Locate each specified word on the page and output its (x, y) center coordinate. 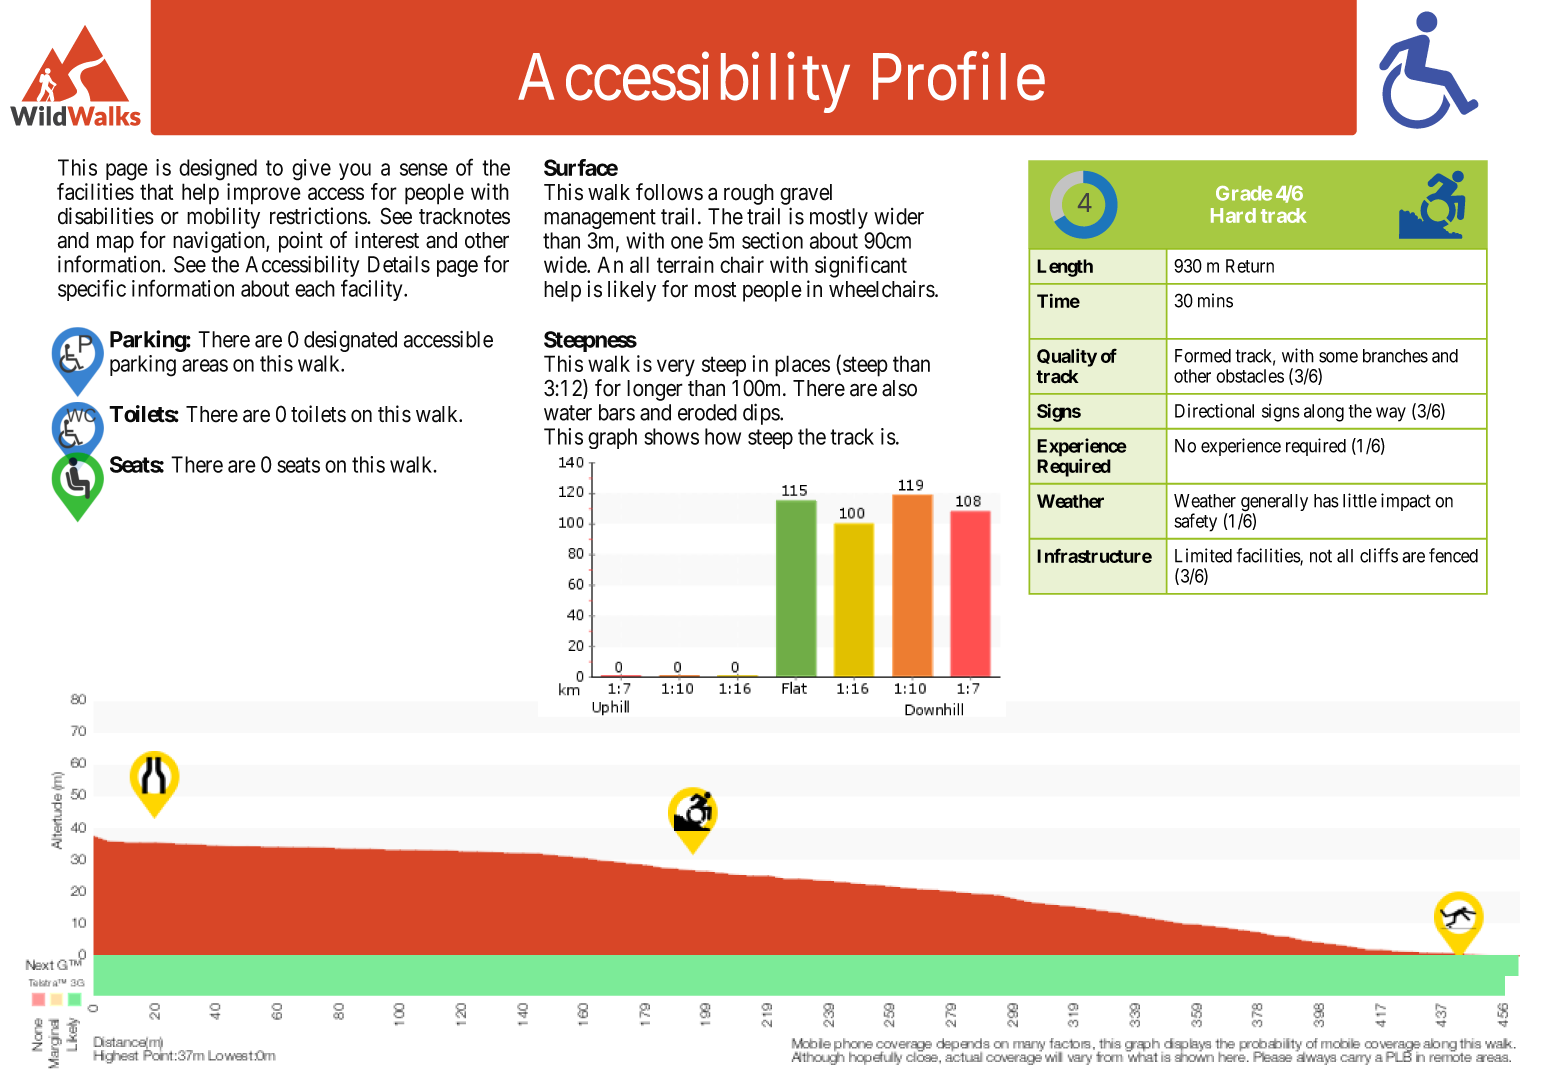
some (1338, 357)
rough (749, 194)
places (802, 366)
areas (205, 365)
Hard (1233, 215)
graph (612, 438)
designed (218, 170)
